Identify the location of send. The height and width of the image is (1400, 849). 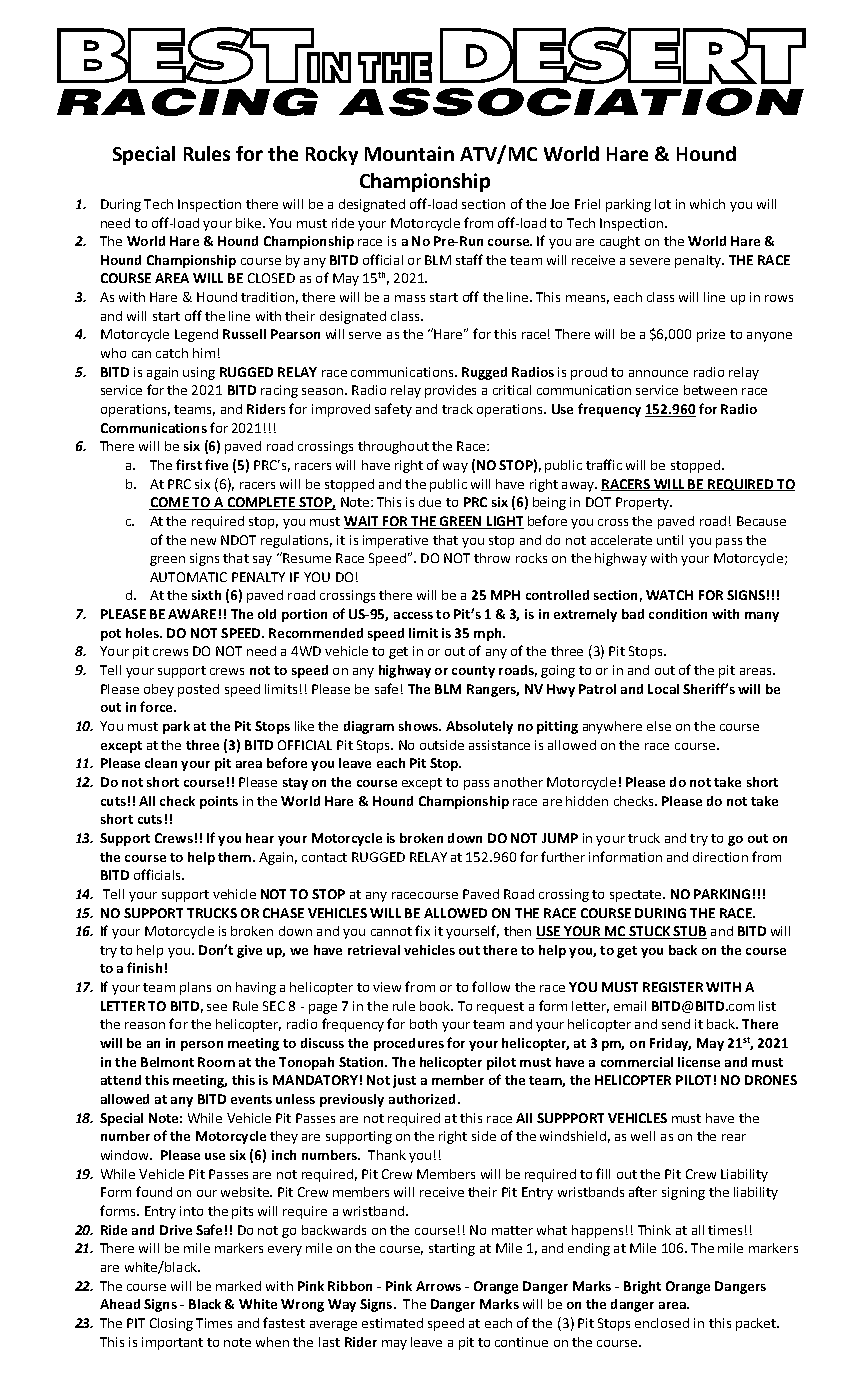
(676, 1024).
